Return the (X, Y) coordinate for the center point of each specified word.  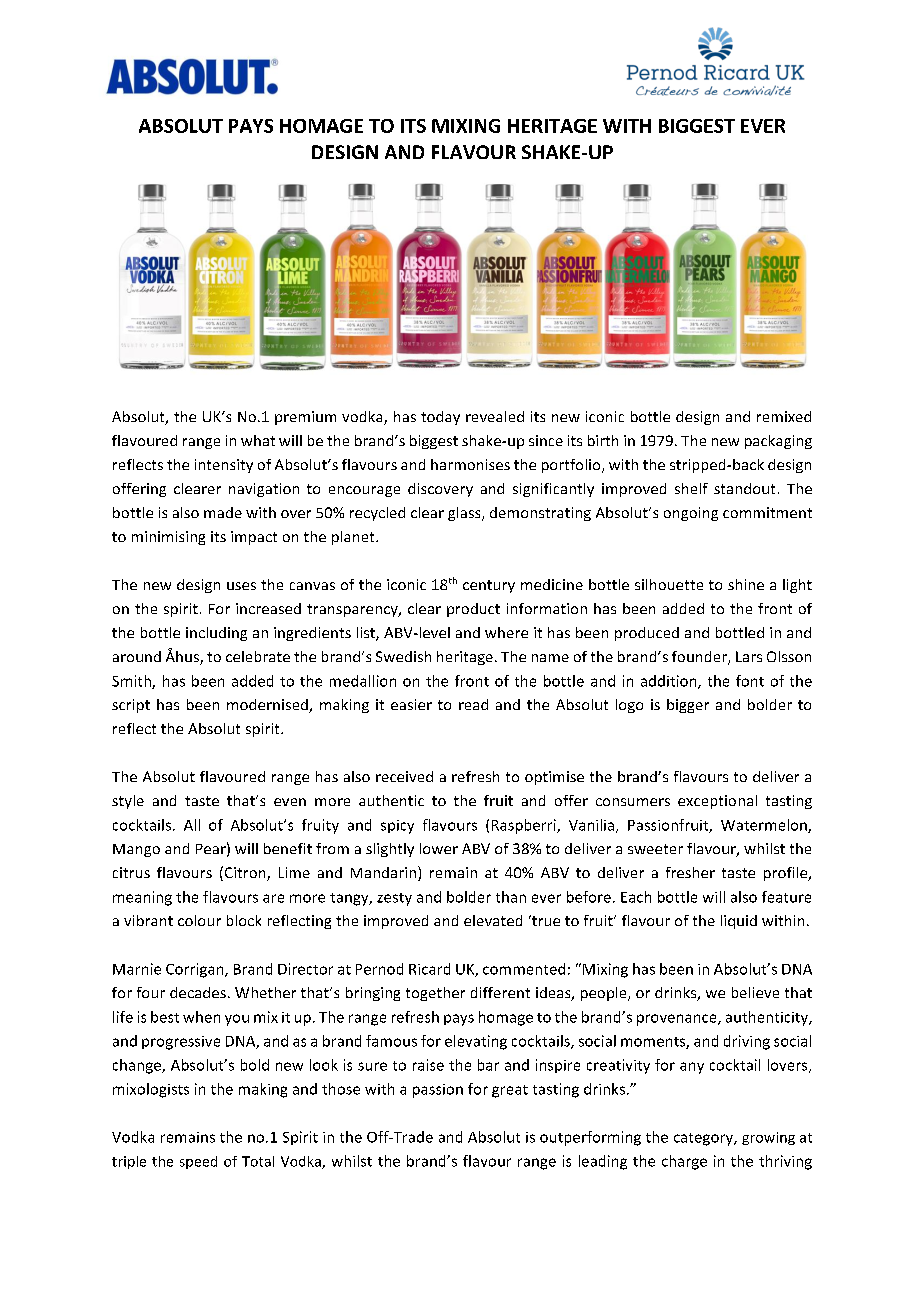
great (510, 1091)
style (128, 802)
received (404, 776)
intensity (224, 466)
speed (198, 1162)
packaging (778, 442)
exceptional (717, 802)
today (440, 418)
